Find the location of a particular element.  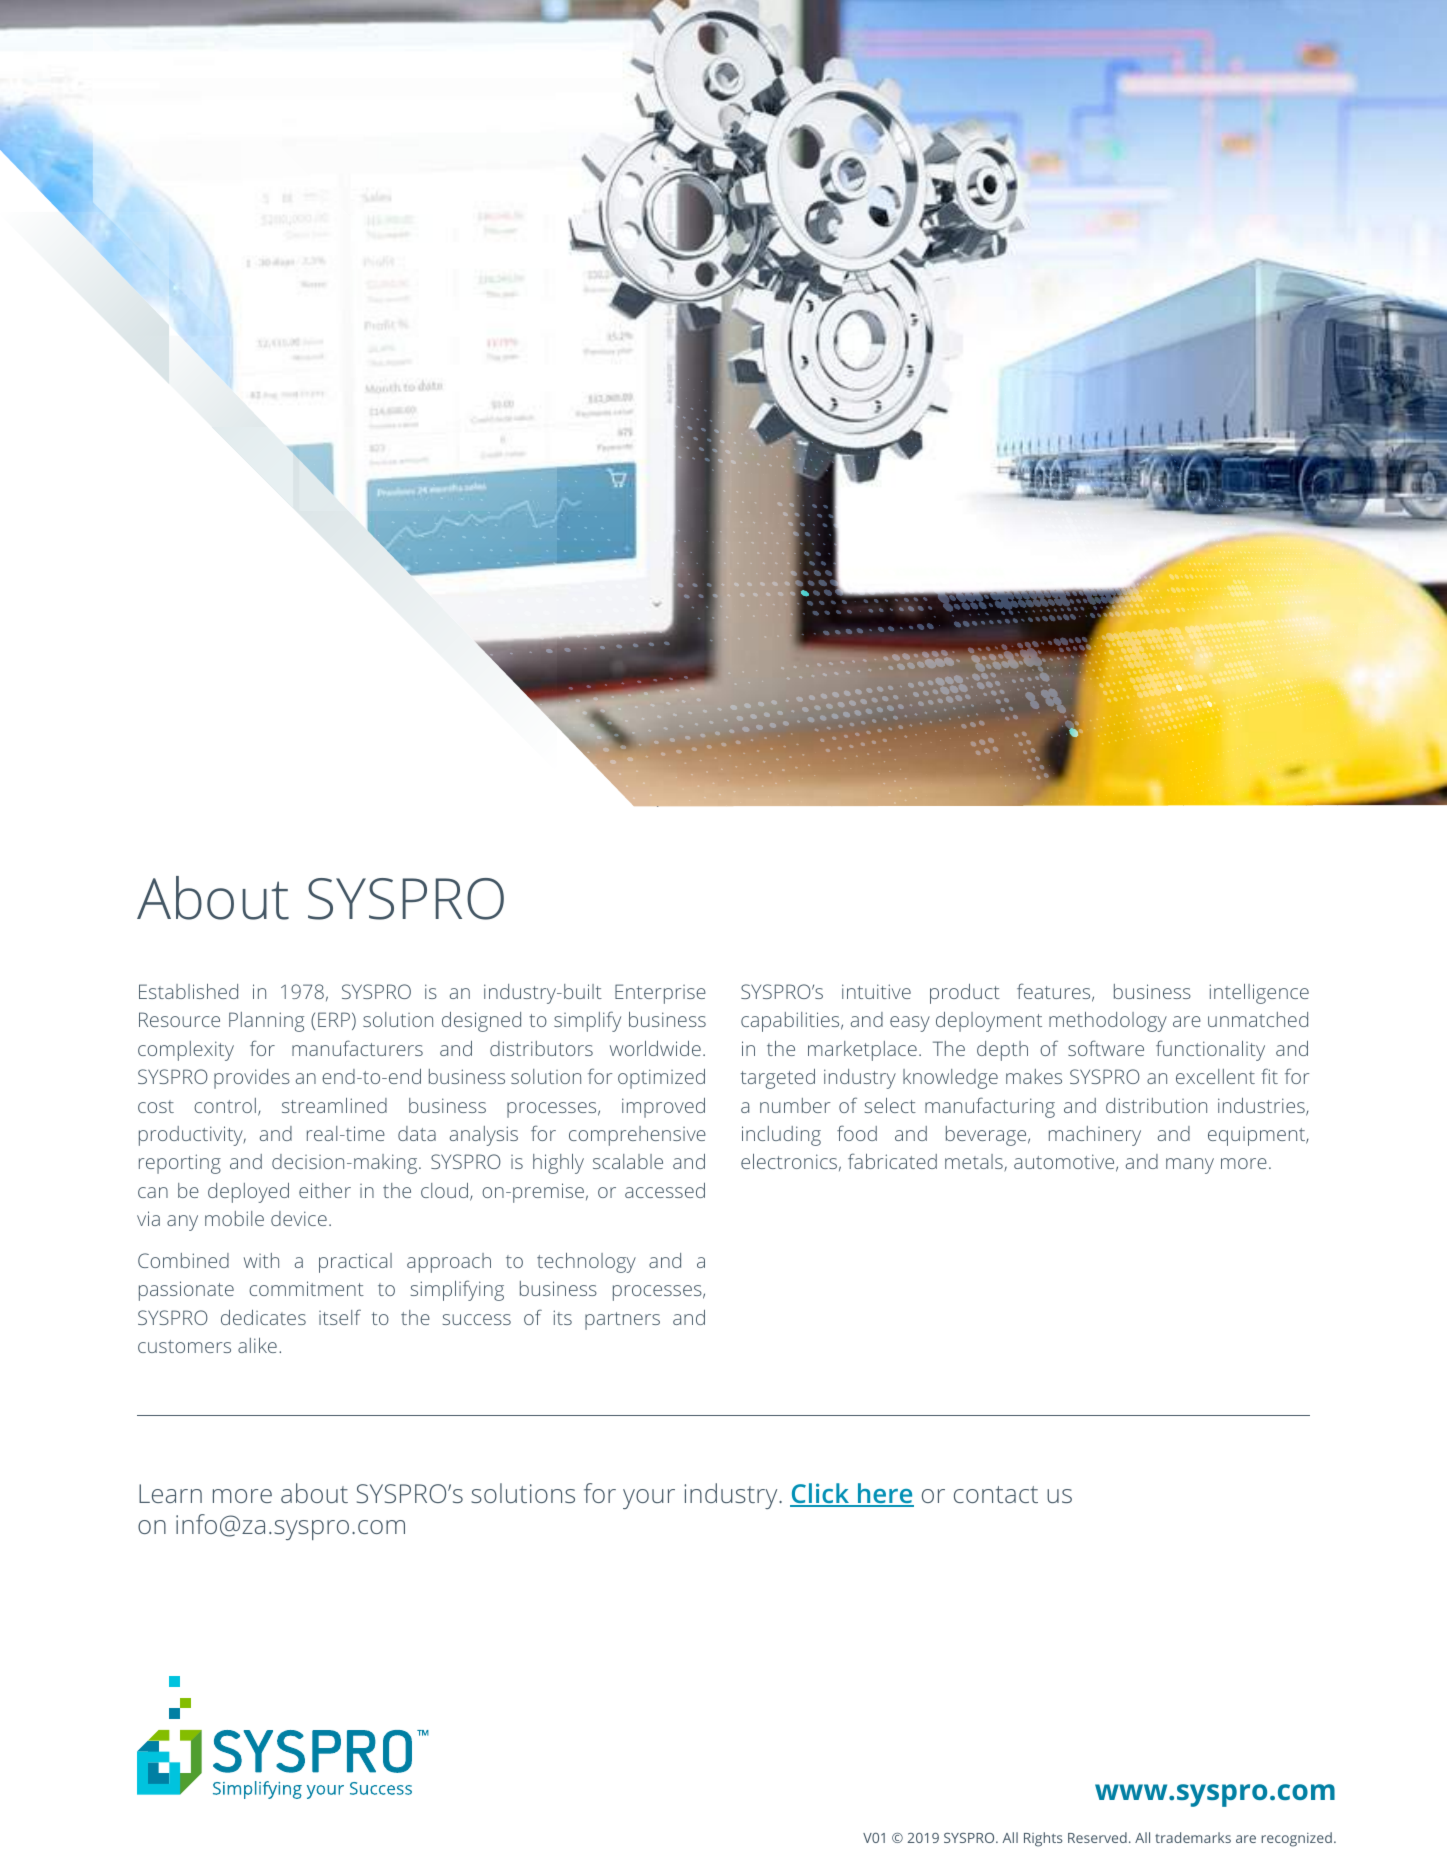

your is located at coordinates (649, 1499).
